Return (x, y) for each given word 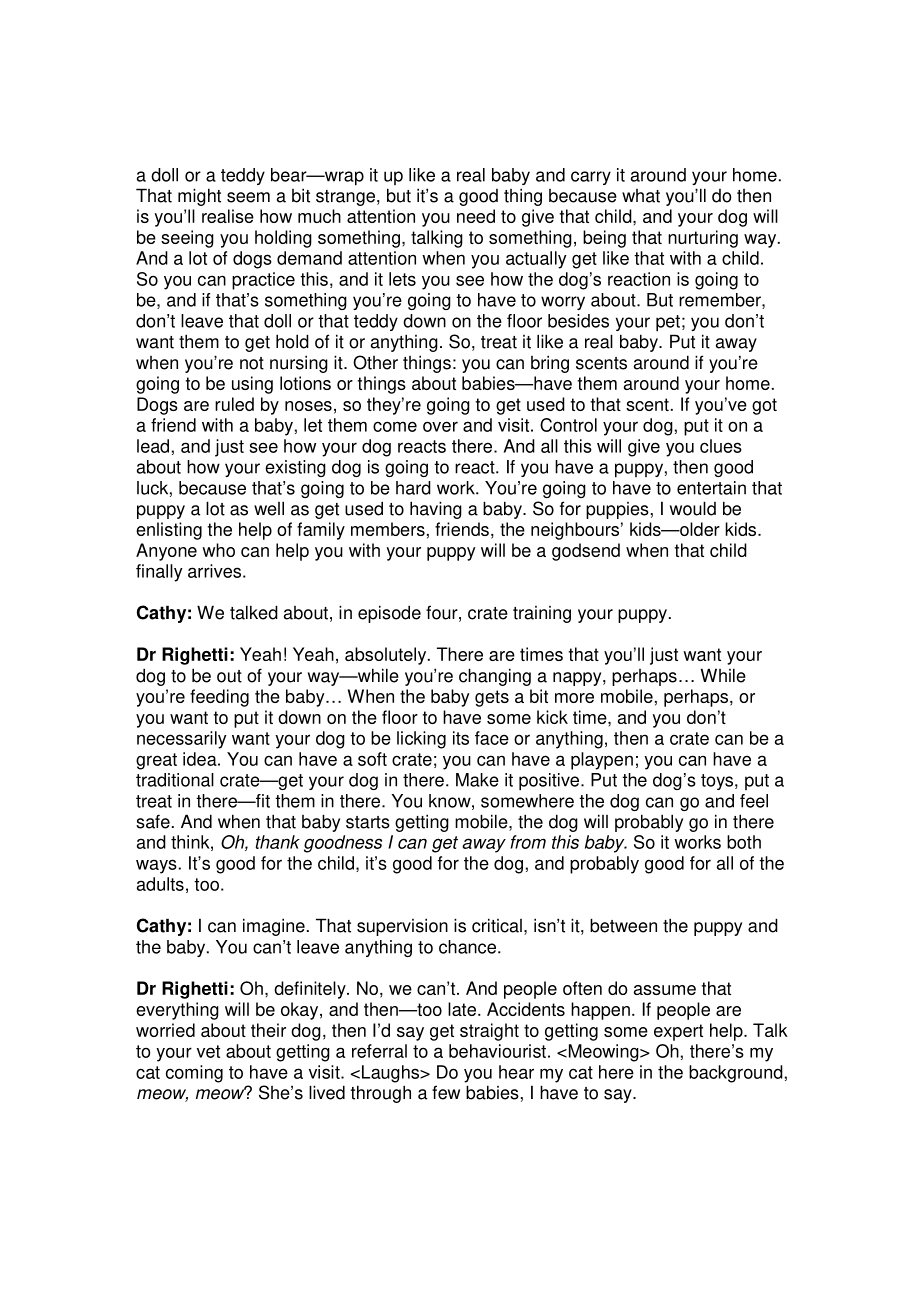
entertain (711, 488)
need (476, 216)
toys (718, 782)
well (269, 508)
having (436, 510)
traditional (175, 780)
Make (477, 780)
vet (208, 1051)
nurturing (703, 239)
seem (248, 197)
